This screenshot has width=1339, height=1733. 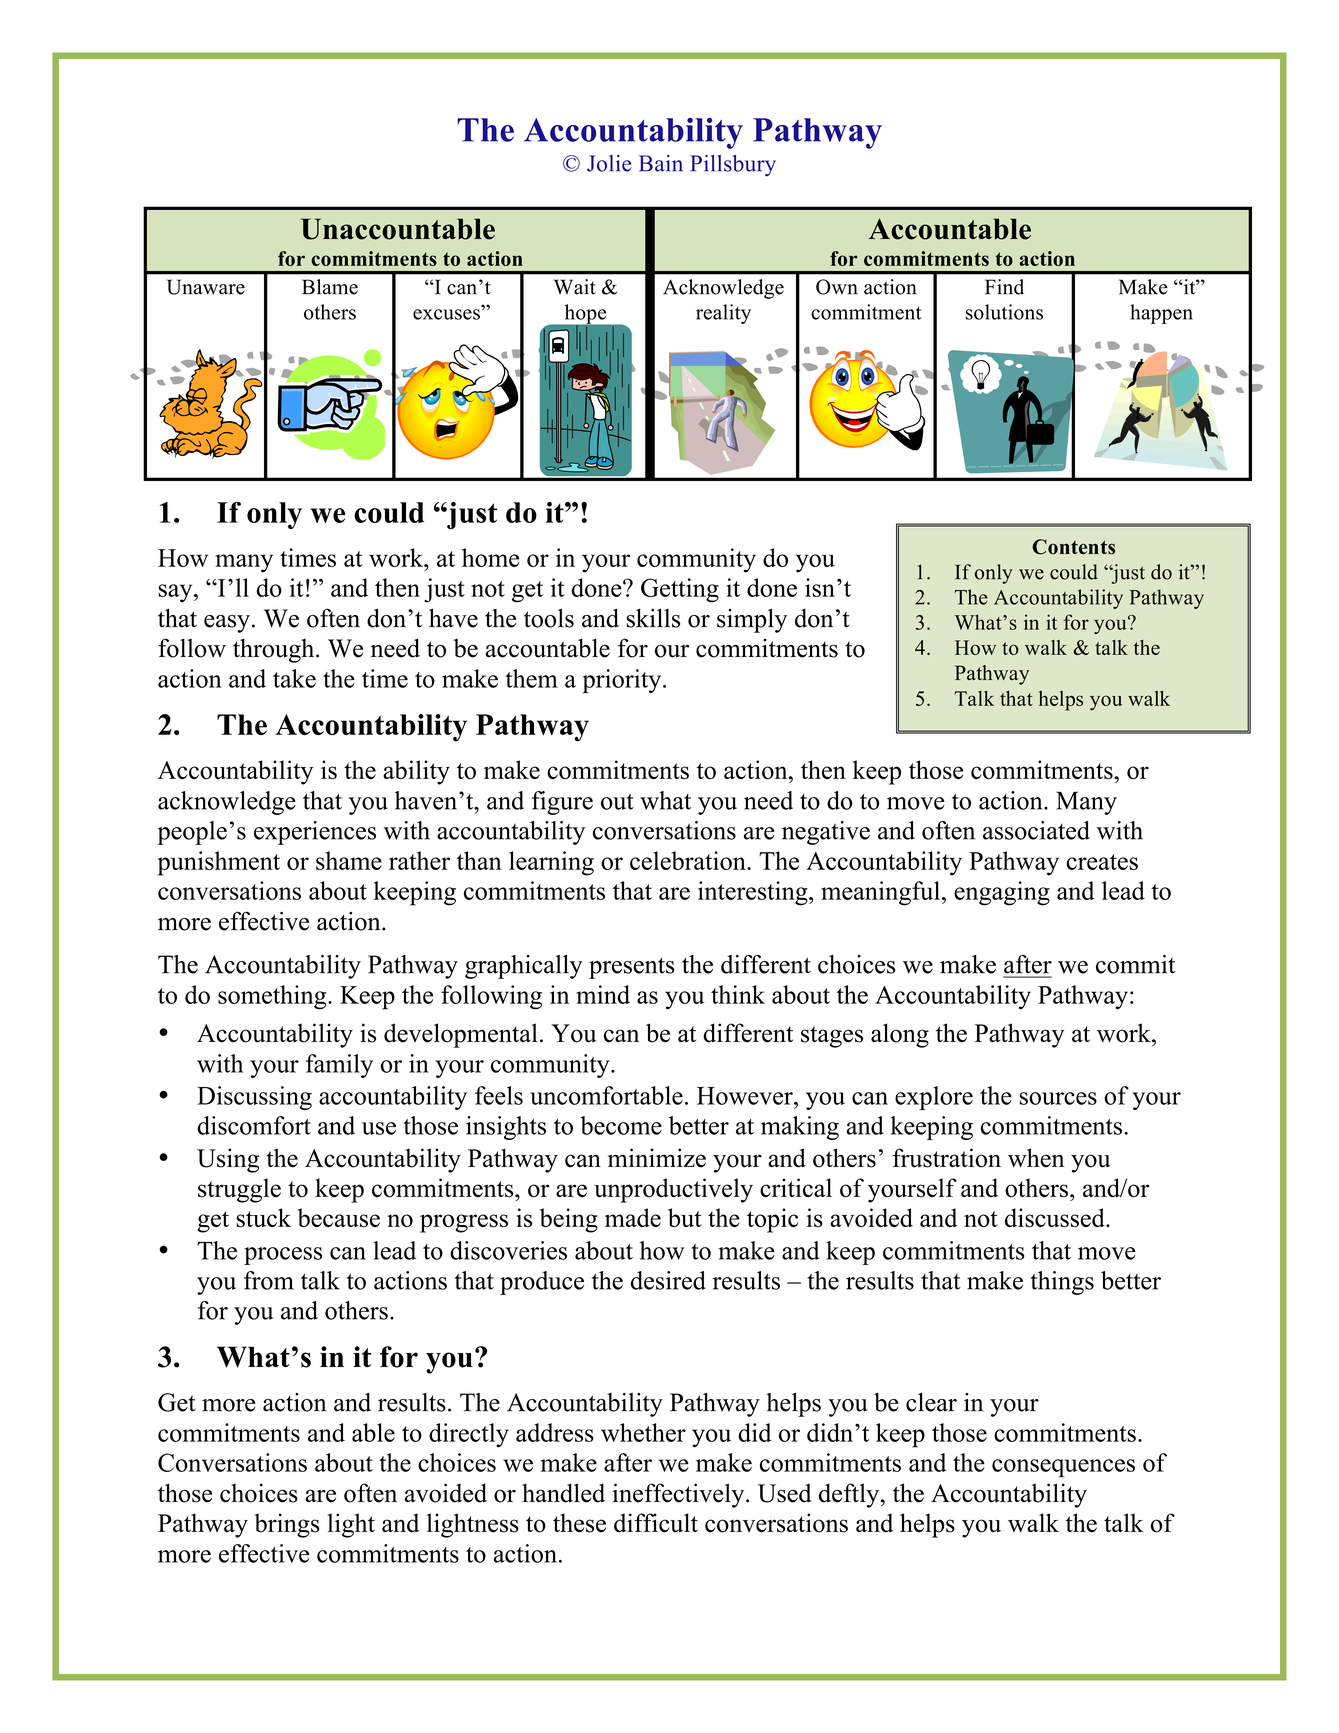 What do you see at coordinates (1004, 287) in the screenshot?
I see `Find` at bounding box center [1004, 287].
